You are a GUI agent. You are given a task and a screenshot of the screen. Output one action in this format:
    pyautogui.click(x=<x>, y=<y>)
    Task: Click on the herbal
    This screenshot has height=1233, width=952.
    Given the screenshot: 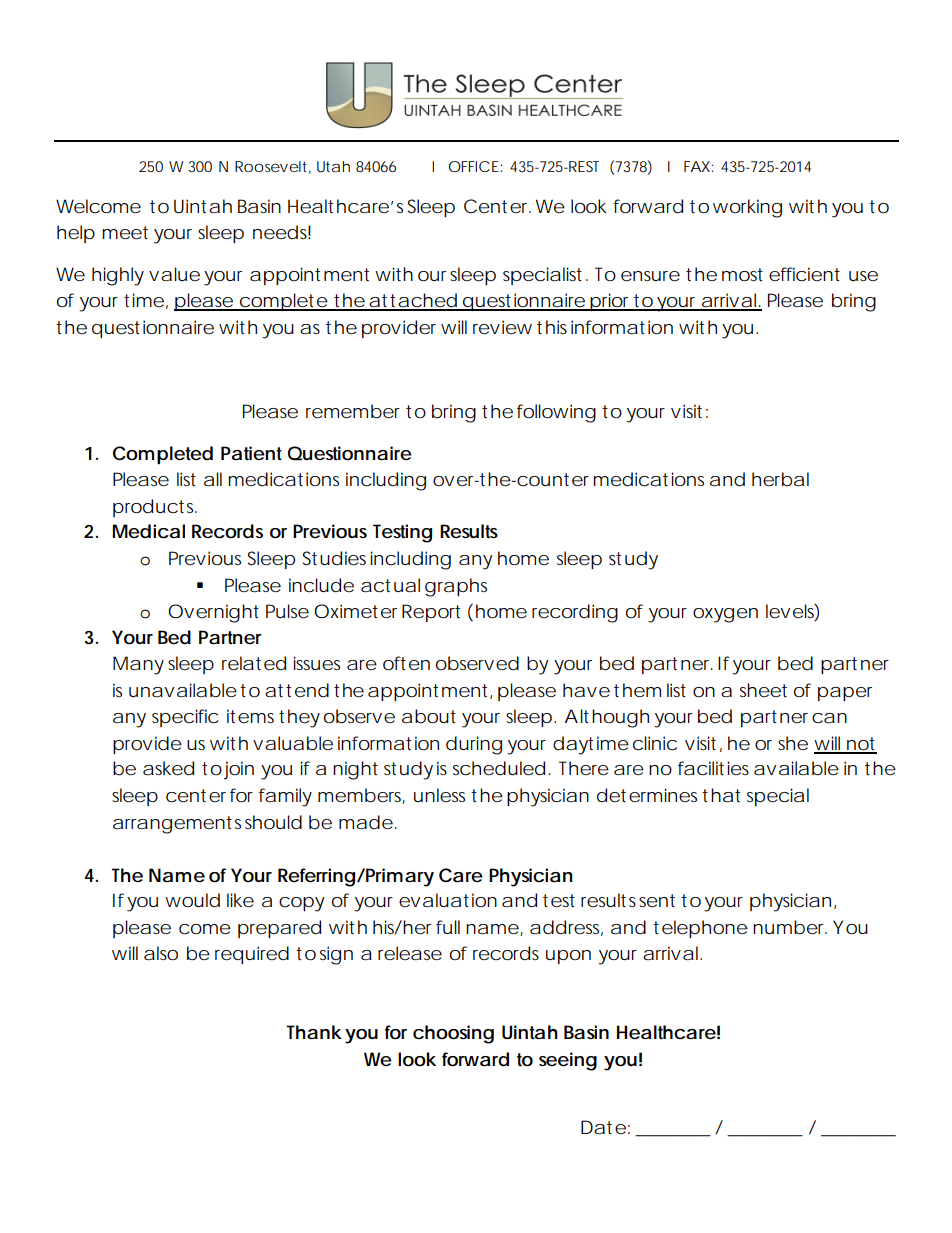 What is the action you would take?
    pyautogui.click(x=780, y=479)
